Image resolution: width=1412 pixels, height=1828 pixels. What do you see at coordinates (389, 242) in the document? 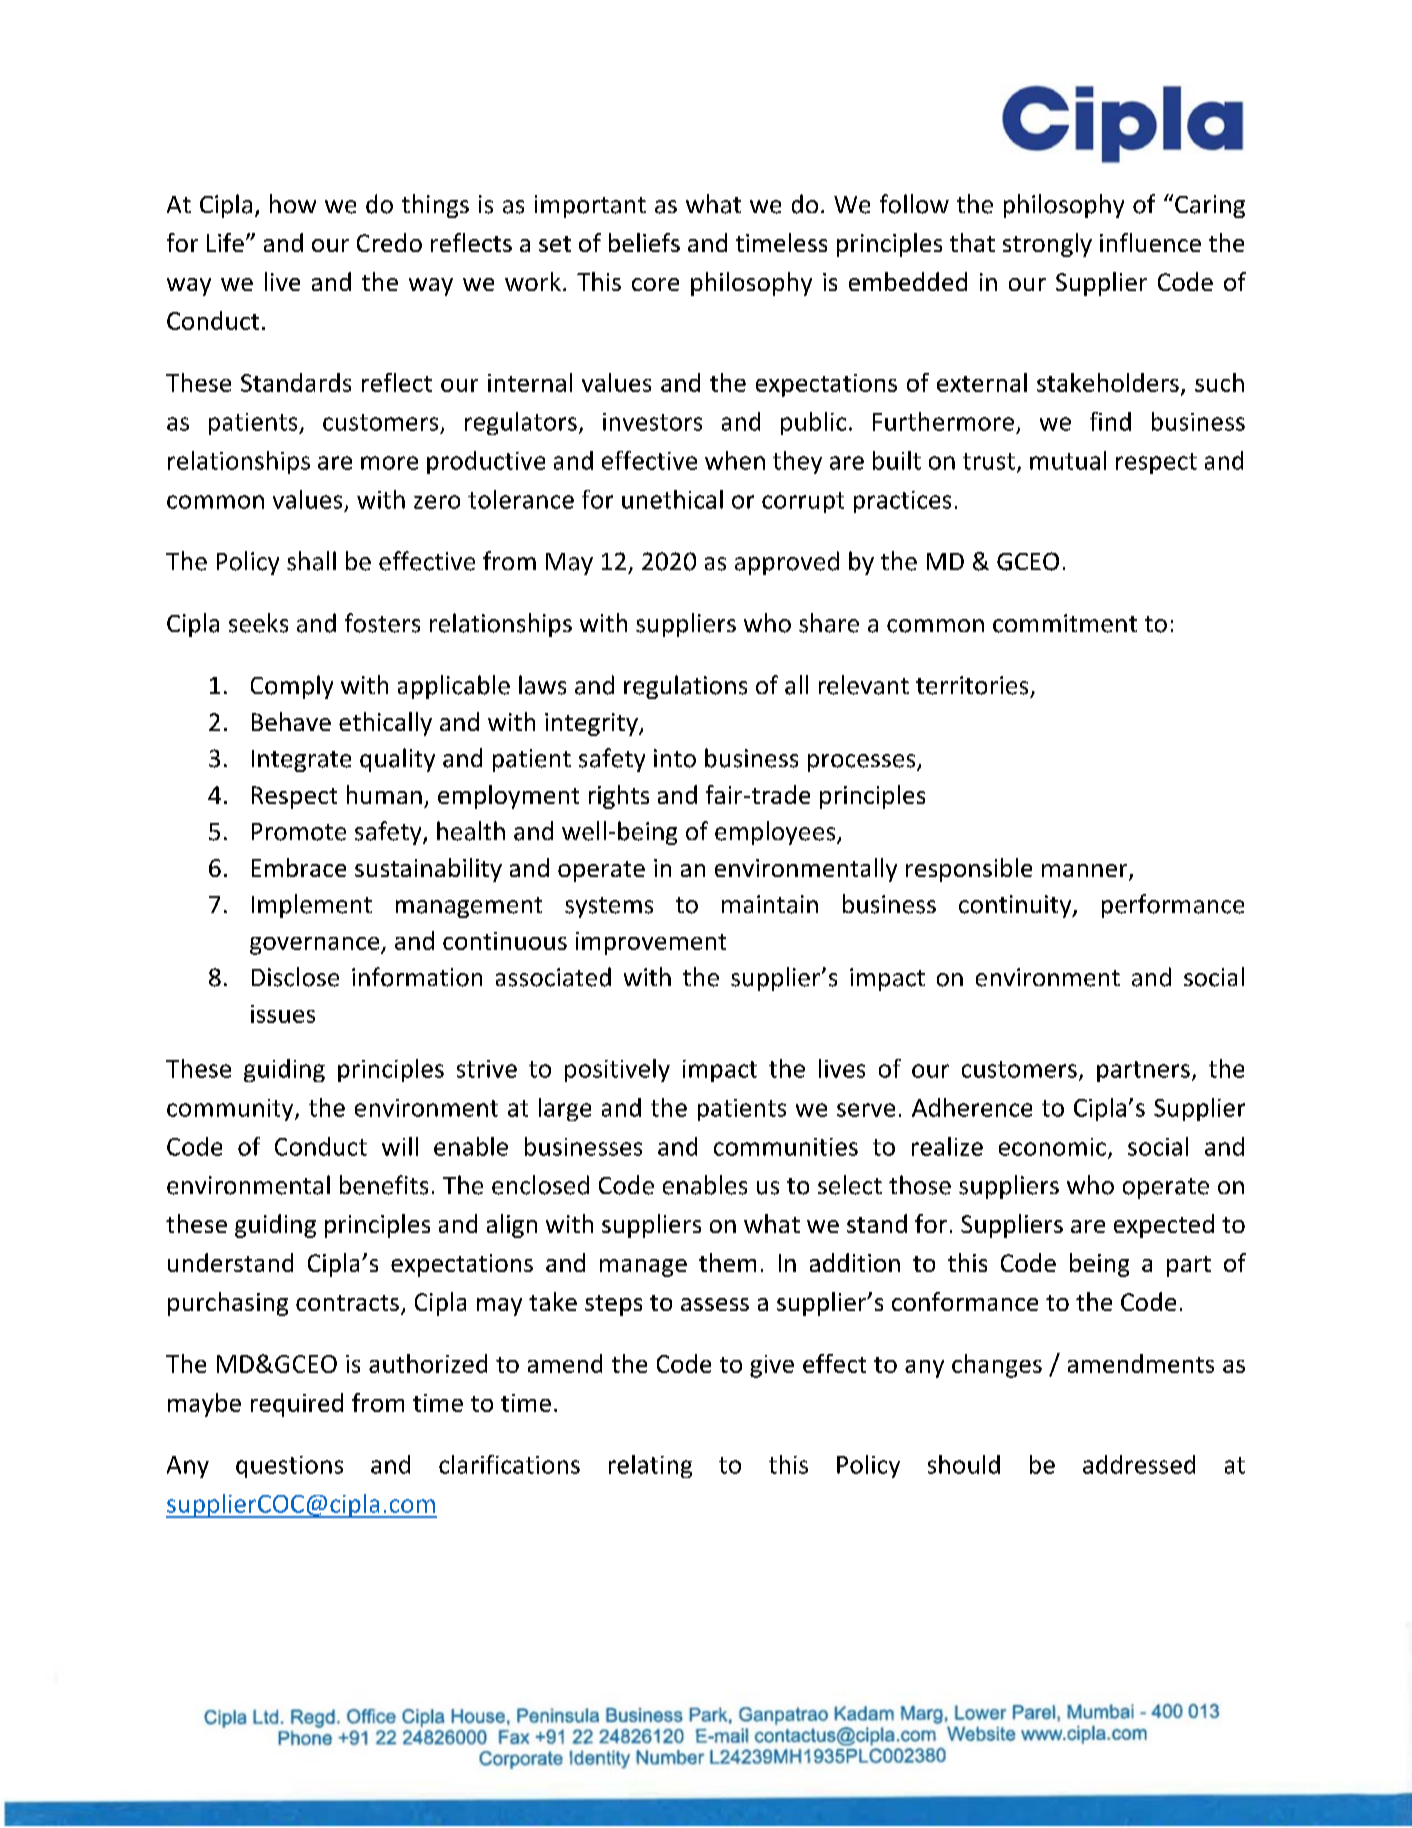
I see `Credo` at bounding box center [389, 242].
